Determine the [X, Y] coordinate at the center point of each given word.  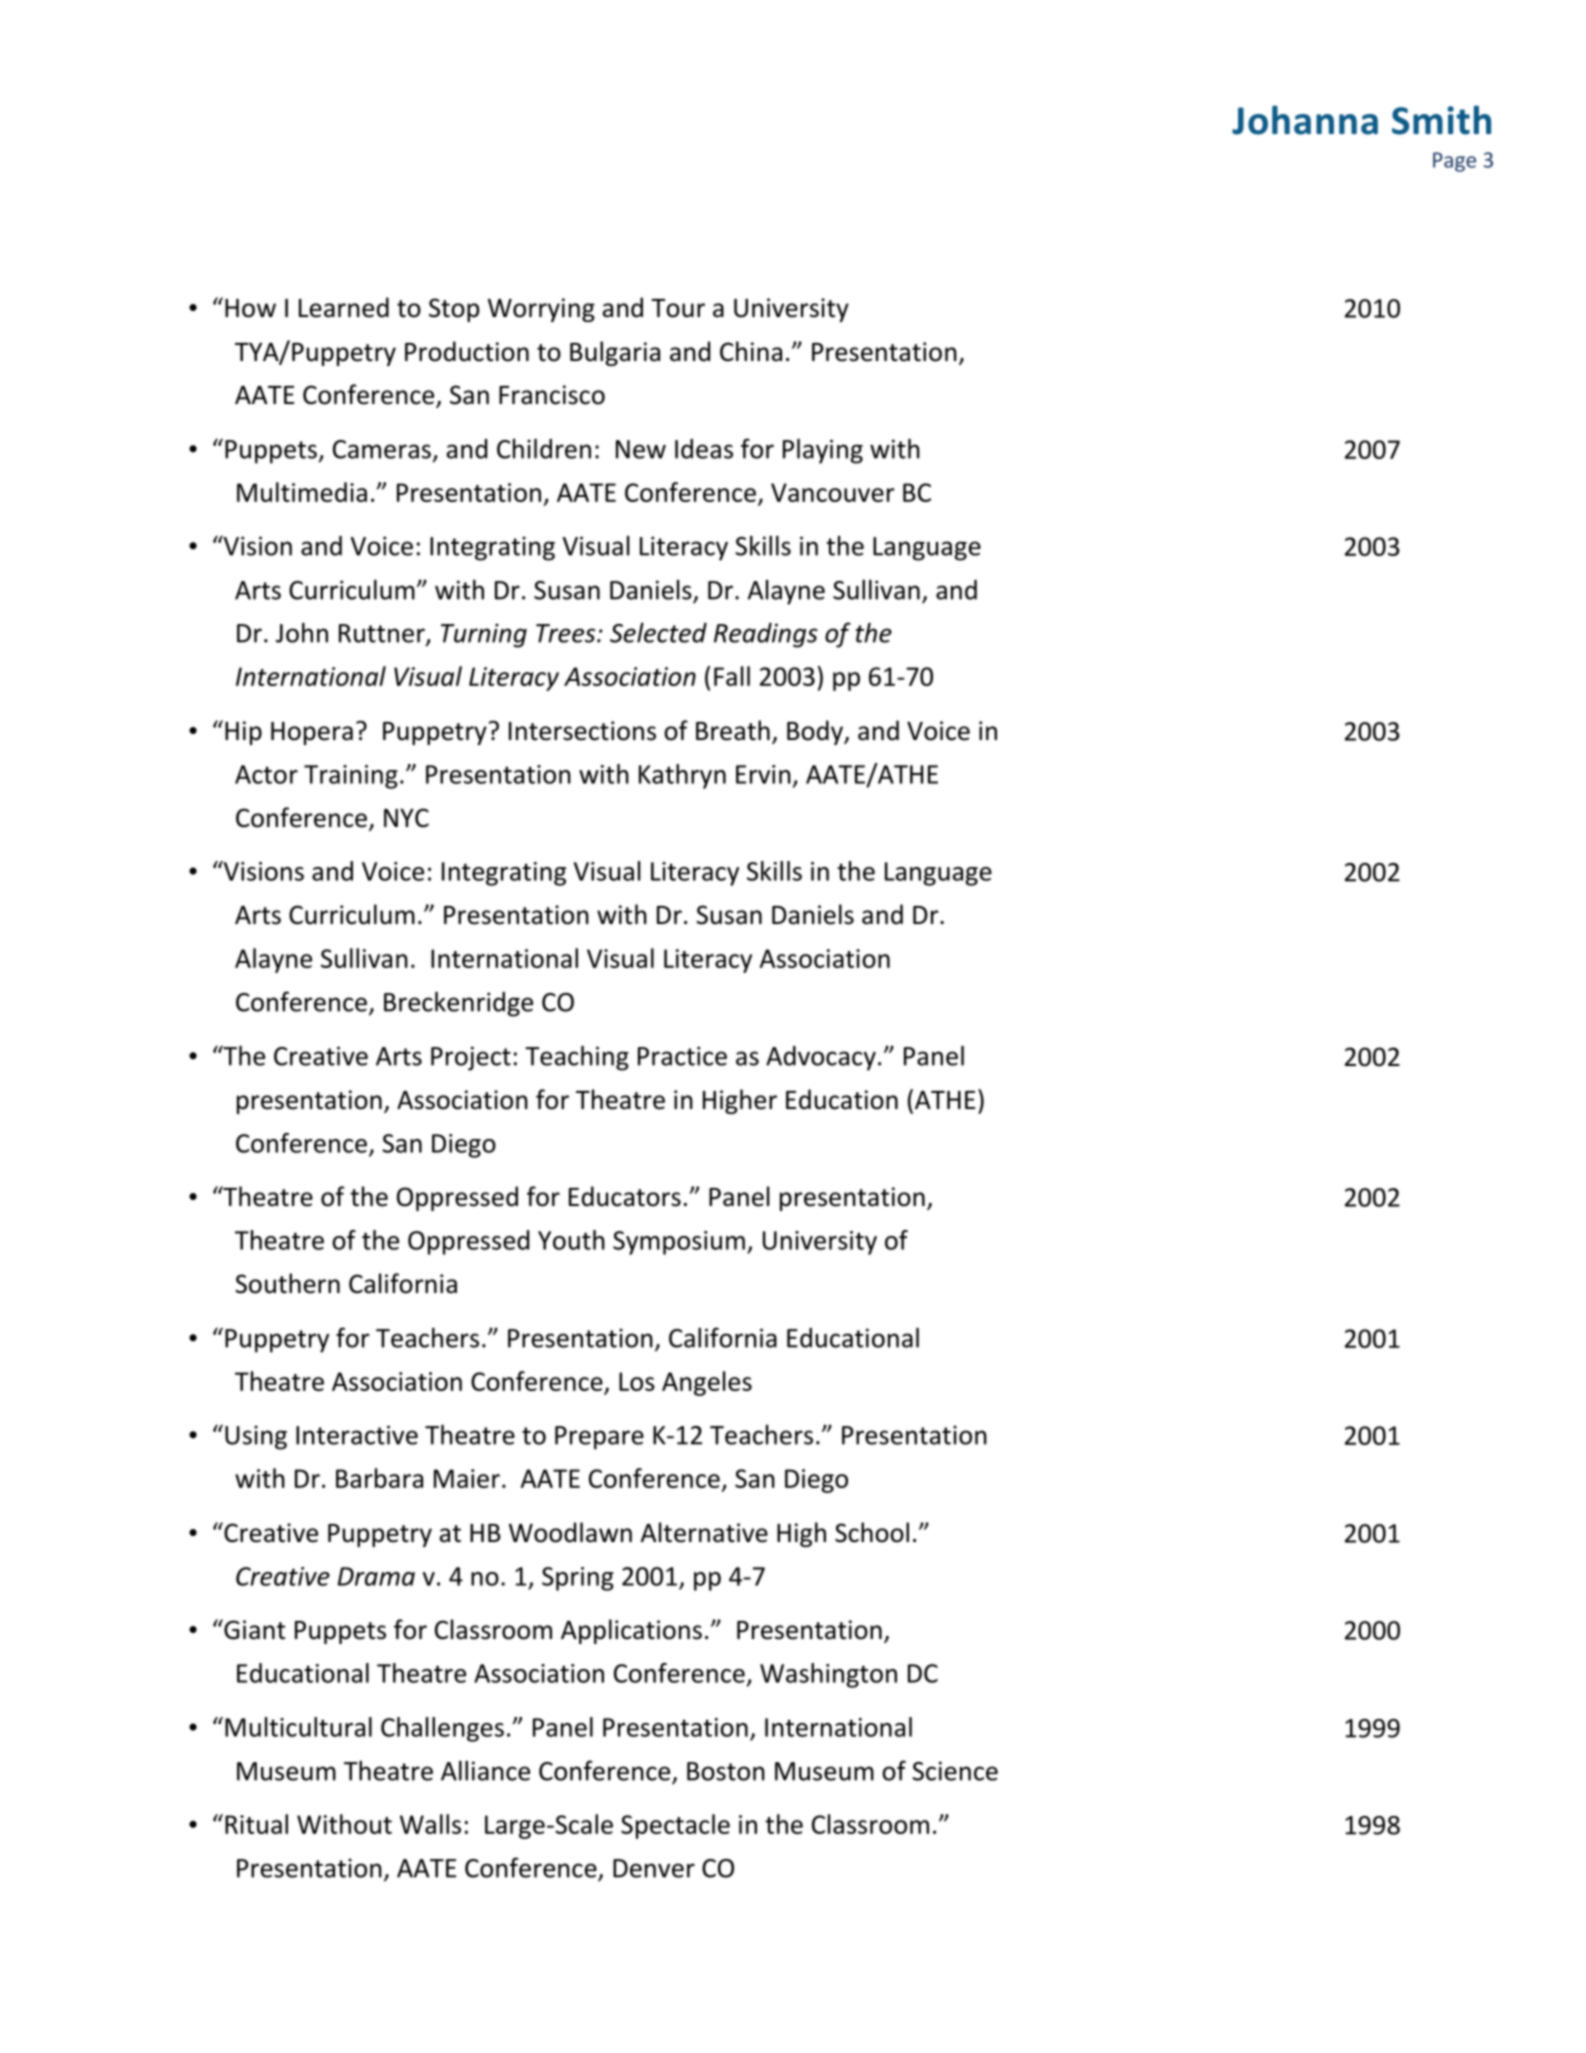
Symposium [679, 1243]
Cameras [382, 449]
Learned [344, 307]
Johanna [1305, 120]
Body [816, 732]
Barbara [379, 1478]
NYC [406, 817]
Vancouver [833, 492]
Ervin [763, 774]
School [872, 1532]
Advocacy [821, 1058]
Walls [430, 1824]
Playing [823, 451]
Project [471, 1058]
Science [955, 1771]
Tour [678, 308]
